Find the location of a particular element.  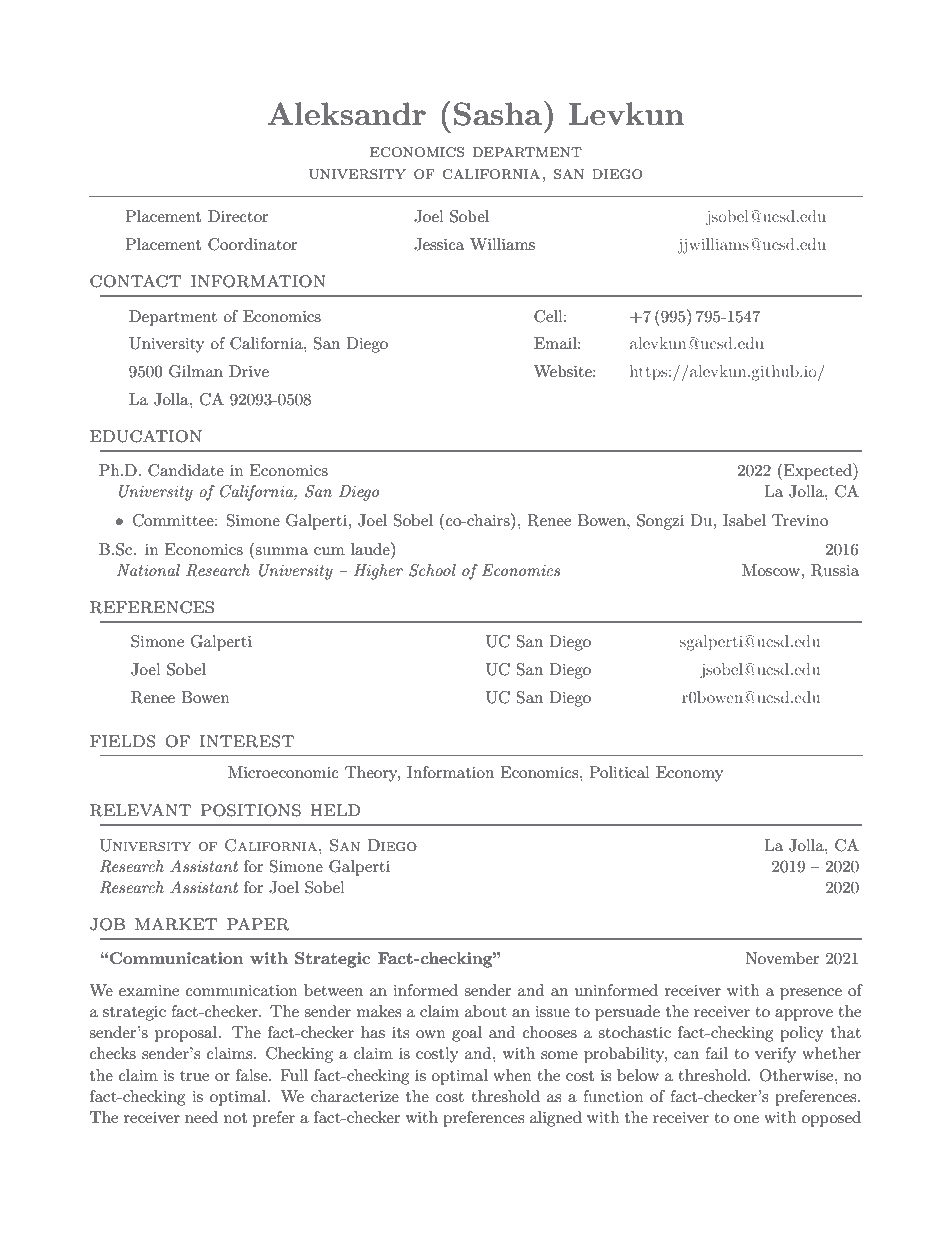

Candidate is located at coordinates (186, 470).
